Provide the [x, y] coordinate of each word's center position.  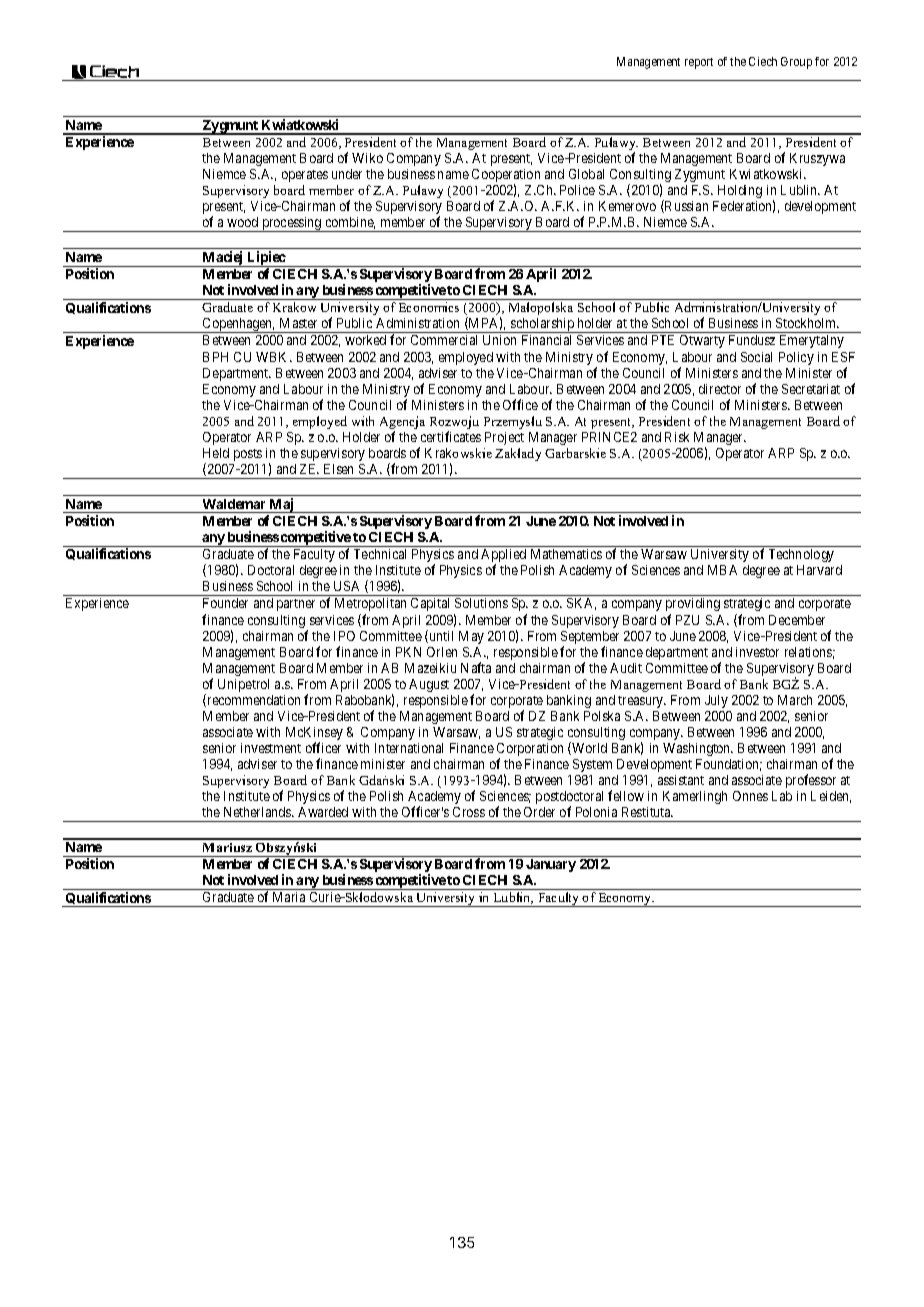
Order [539, 812]
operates [305, 176]
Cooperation [506, 177]
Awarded [323, 812]
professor [811, 781]
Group [796, 63]
